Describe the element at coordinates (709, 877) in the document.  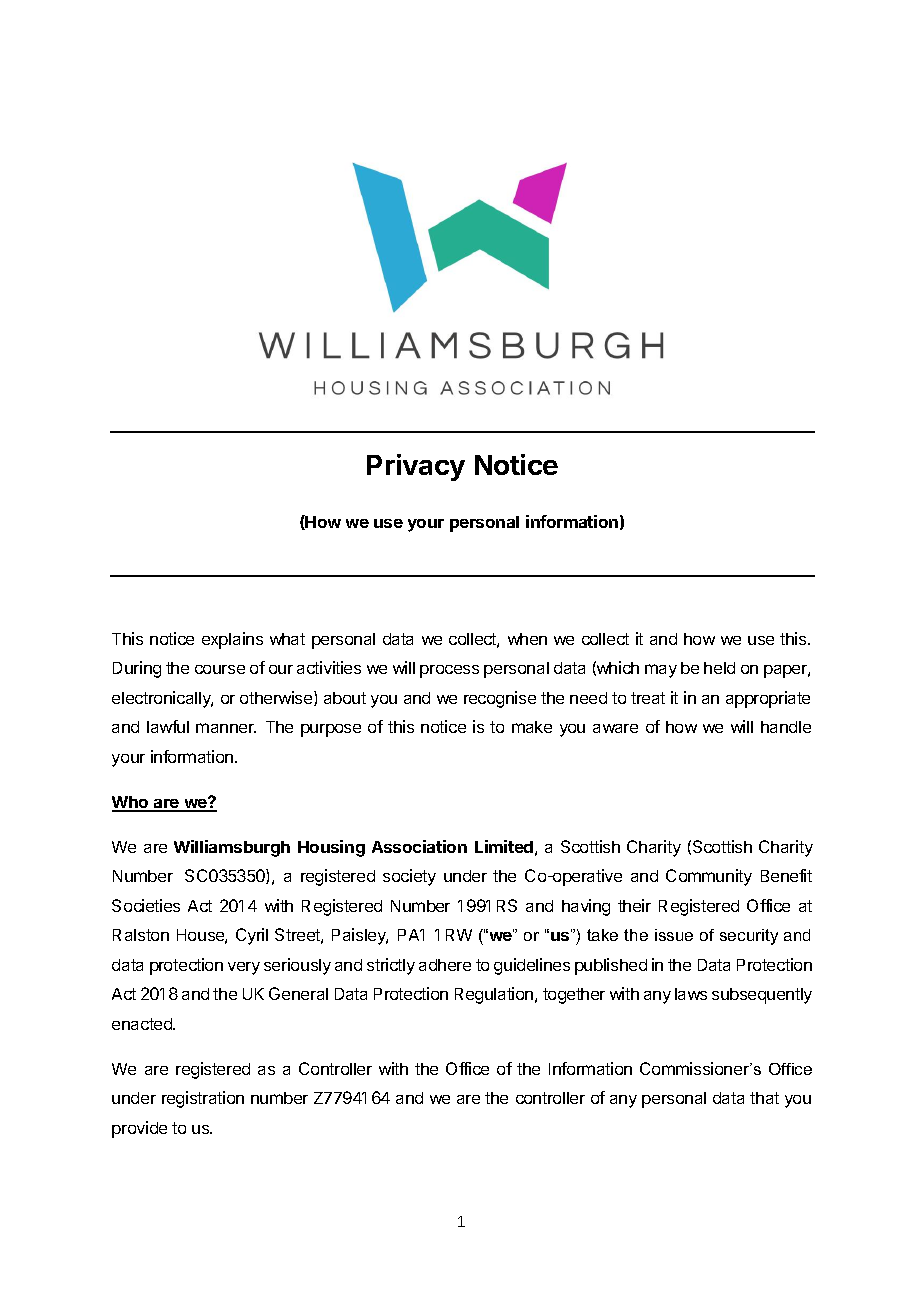
I see `Community` at that location.
